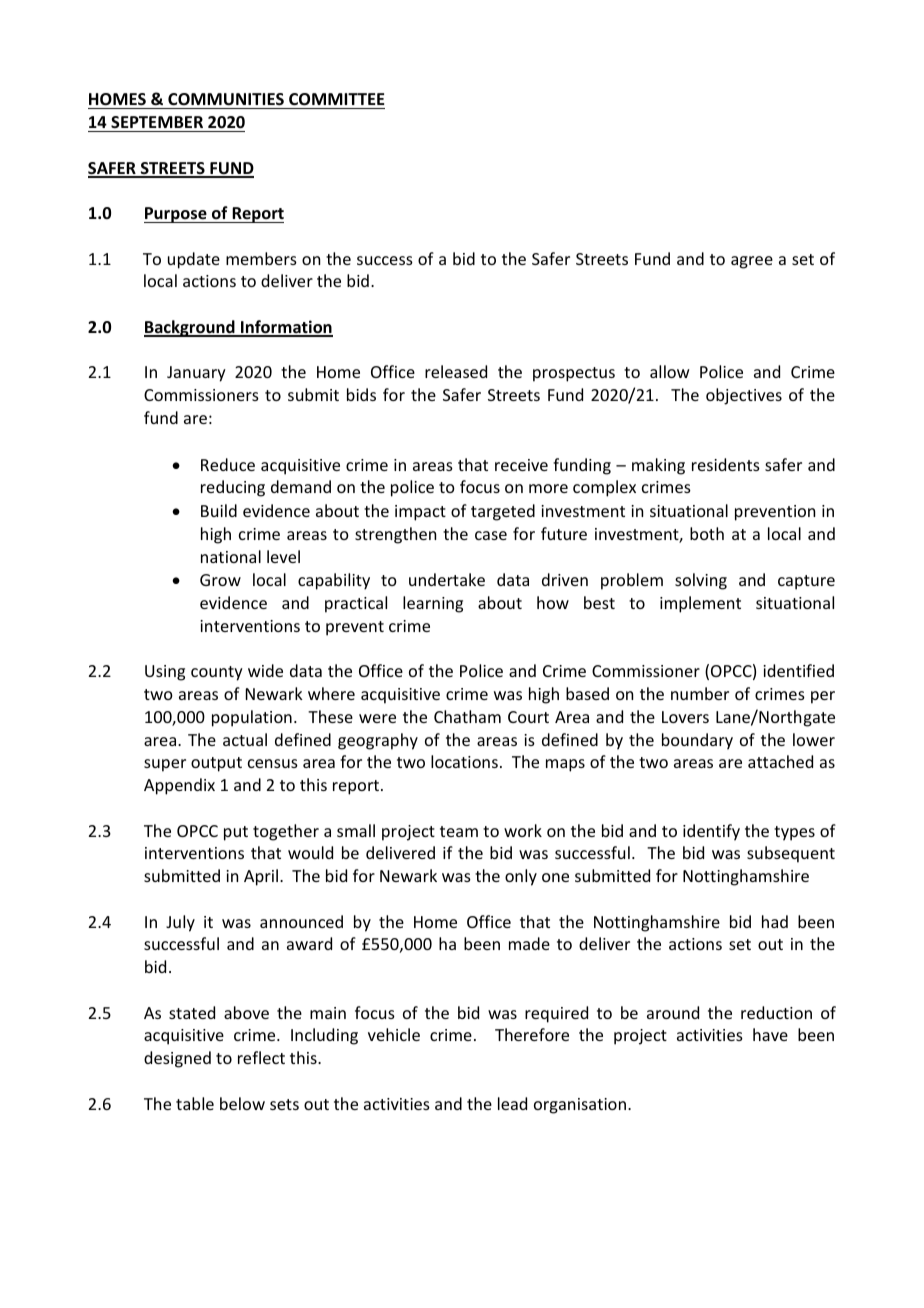  What do you see at coordinates (752, 262) in the page?
I see `agree` at bounding box center [752, 262].
